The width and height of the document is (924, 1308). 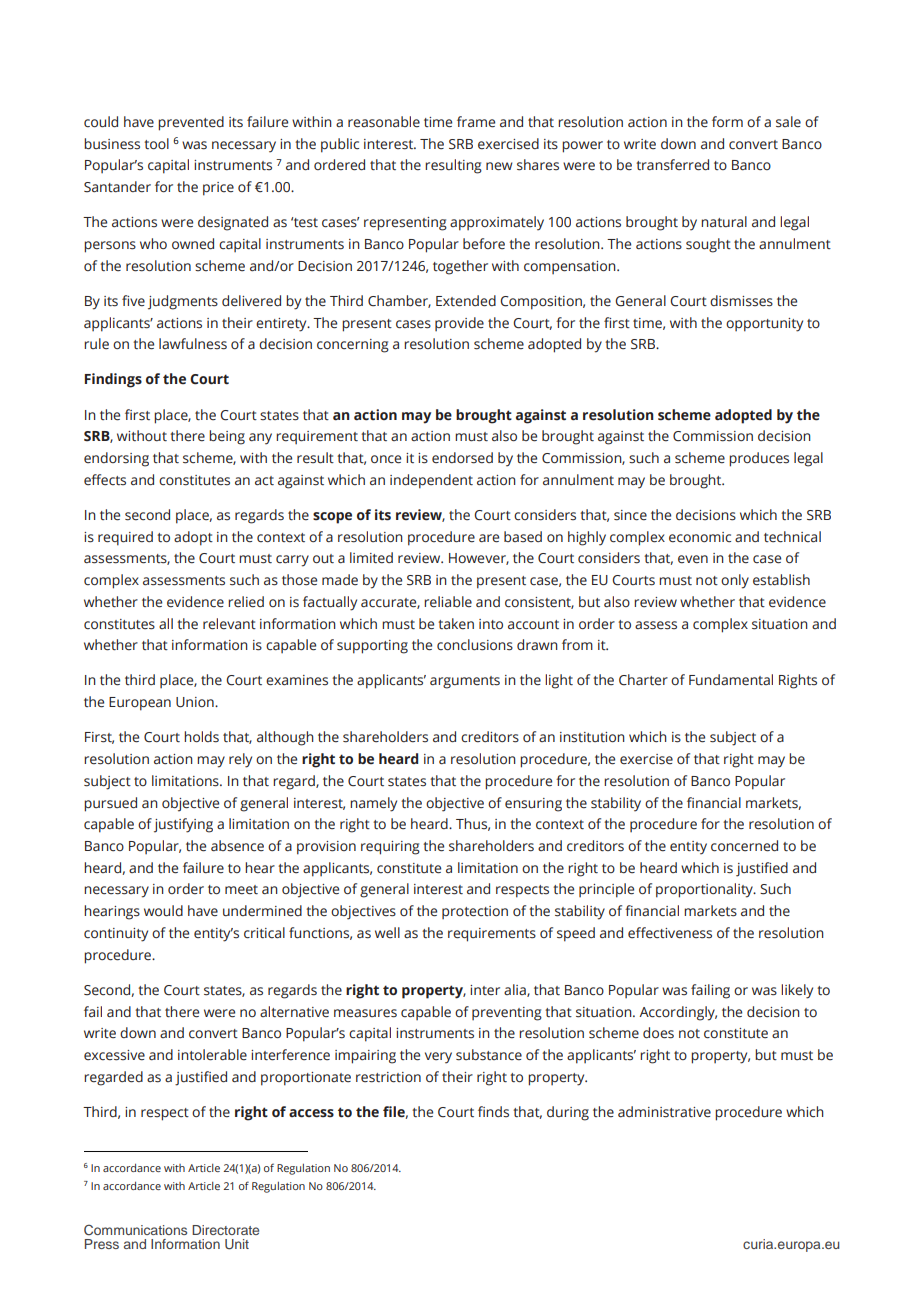 What do you see at coordinates (465, 682) in the document?
I see `arguments` at bounding box center [465, 682].
